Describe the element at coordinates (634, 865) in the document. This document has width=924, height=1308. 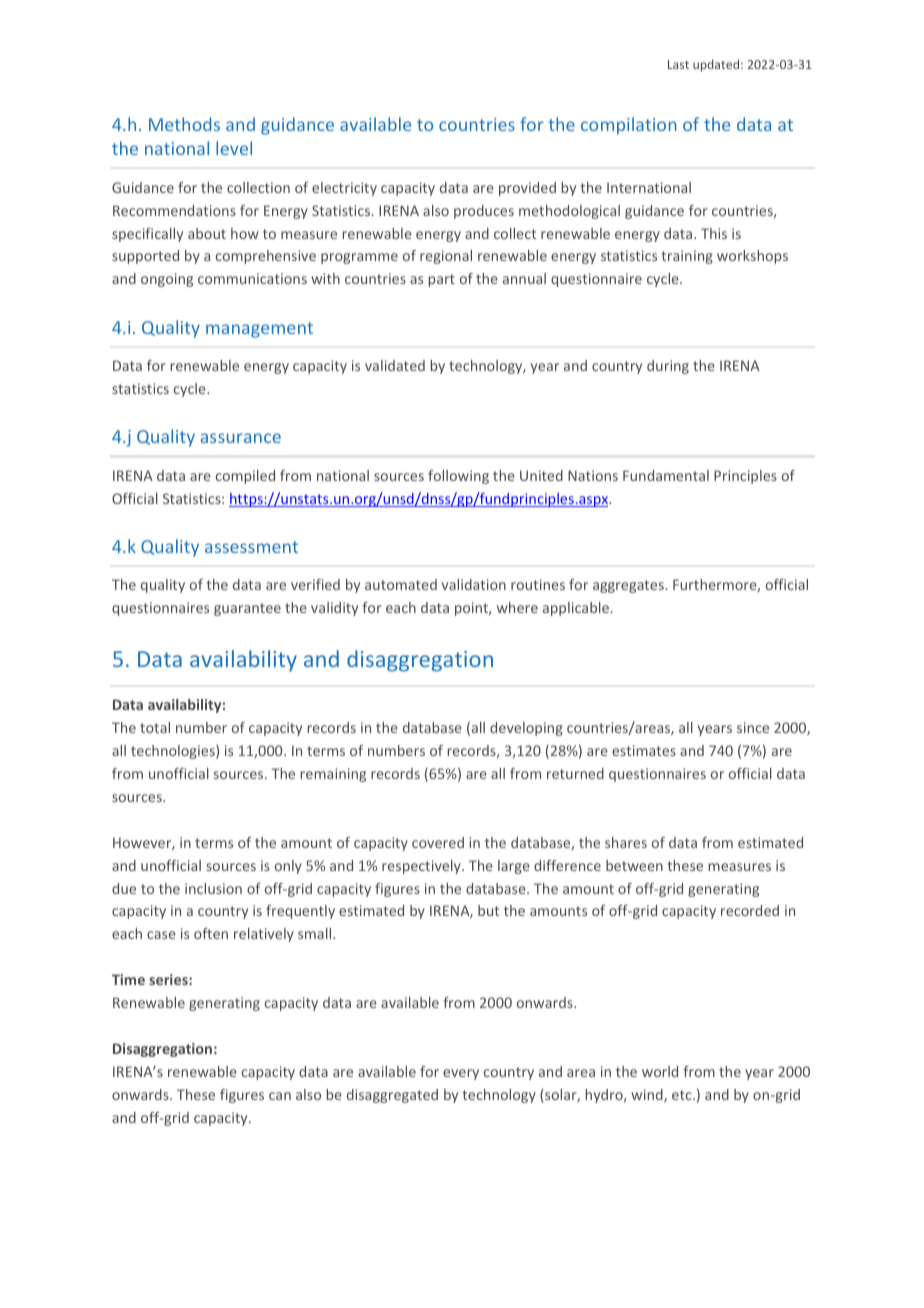
I see `between` at that location.
